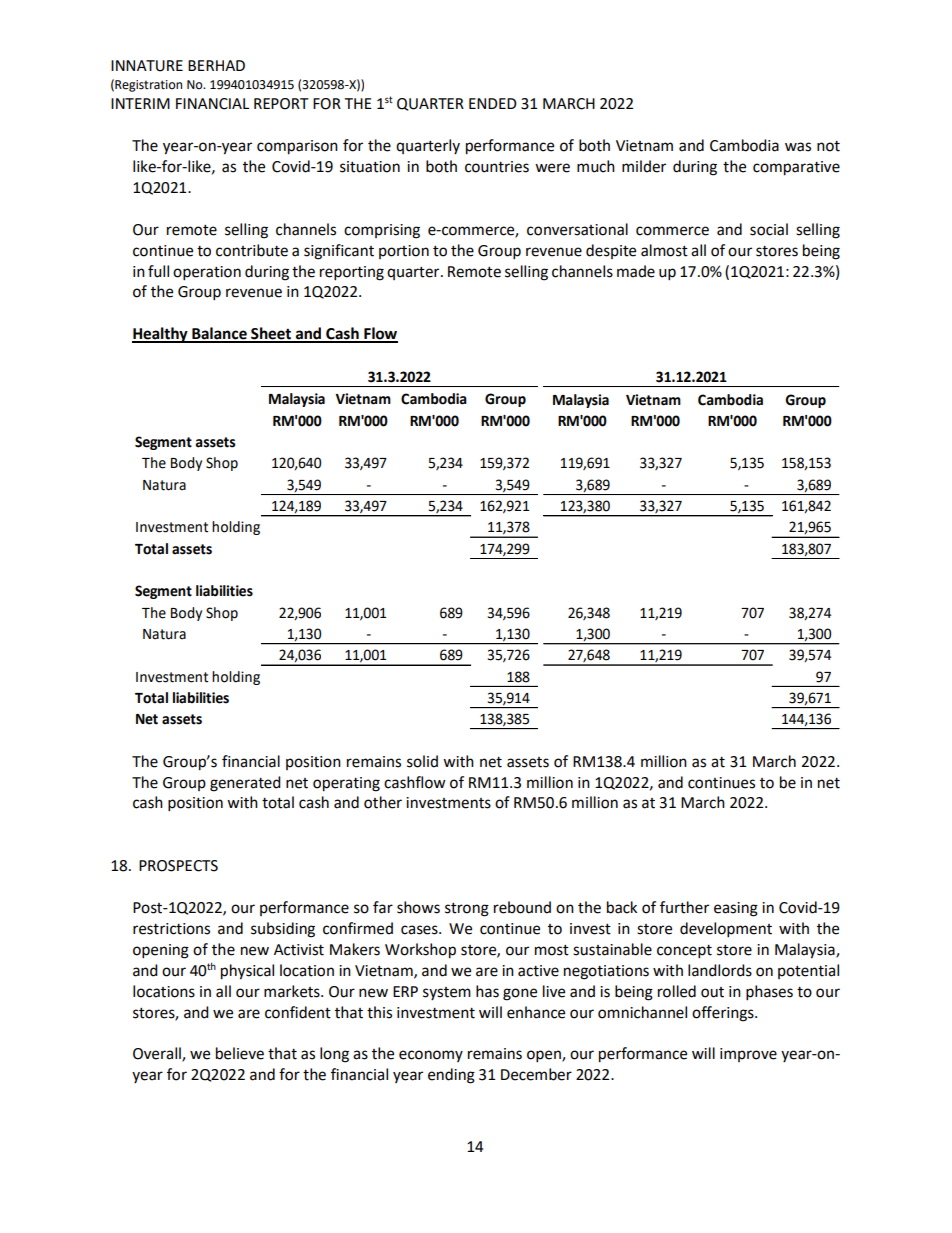 This screenshot has height=1233, width=952. Describe the element at coordinates (422, 761) in the screenshot. I see `solid` at that location.
